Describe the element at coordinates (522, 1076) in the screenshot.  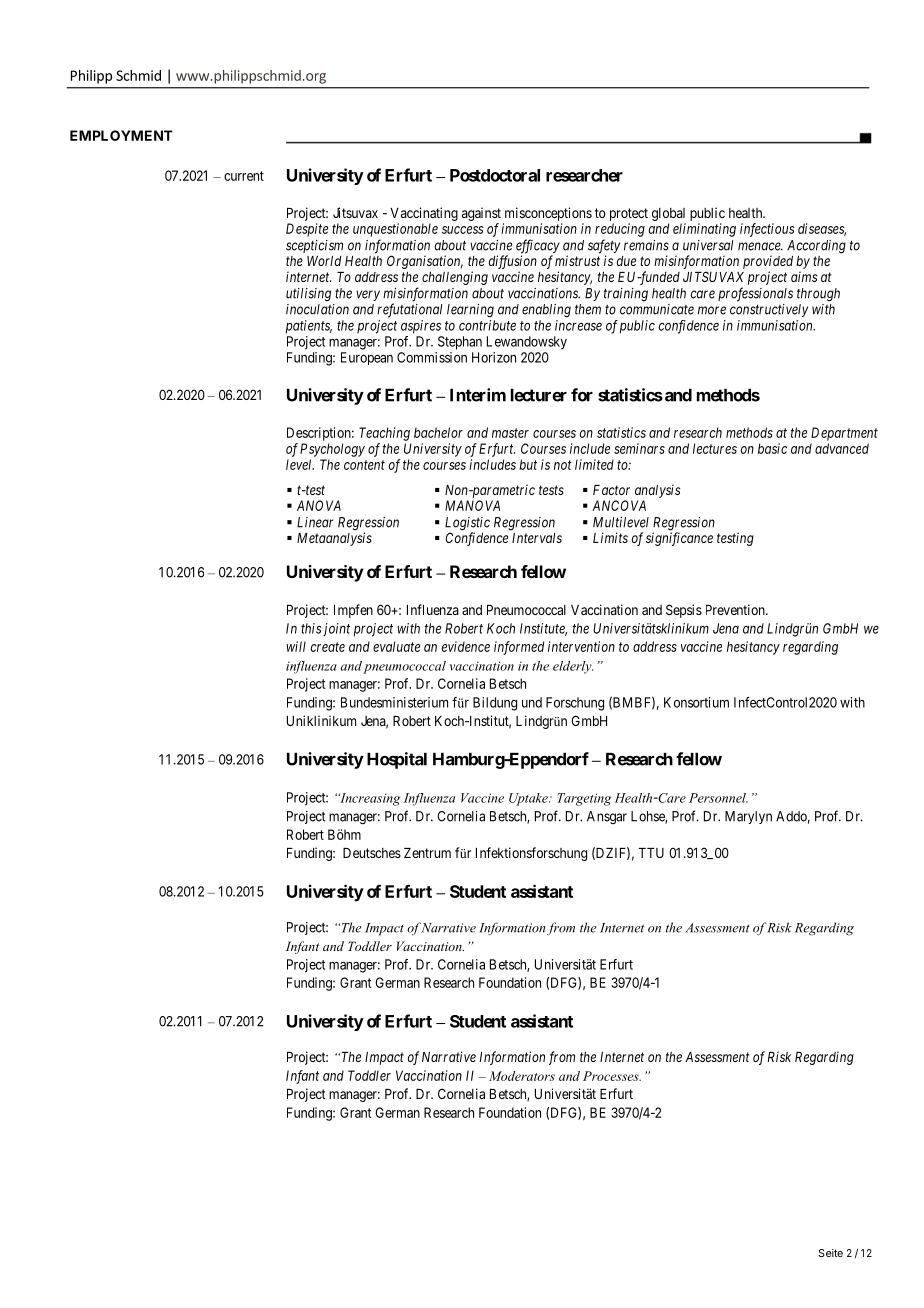
I see `Moderators` at that location.
